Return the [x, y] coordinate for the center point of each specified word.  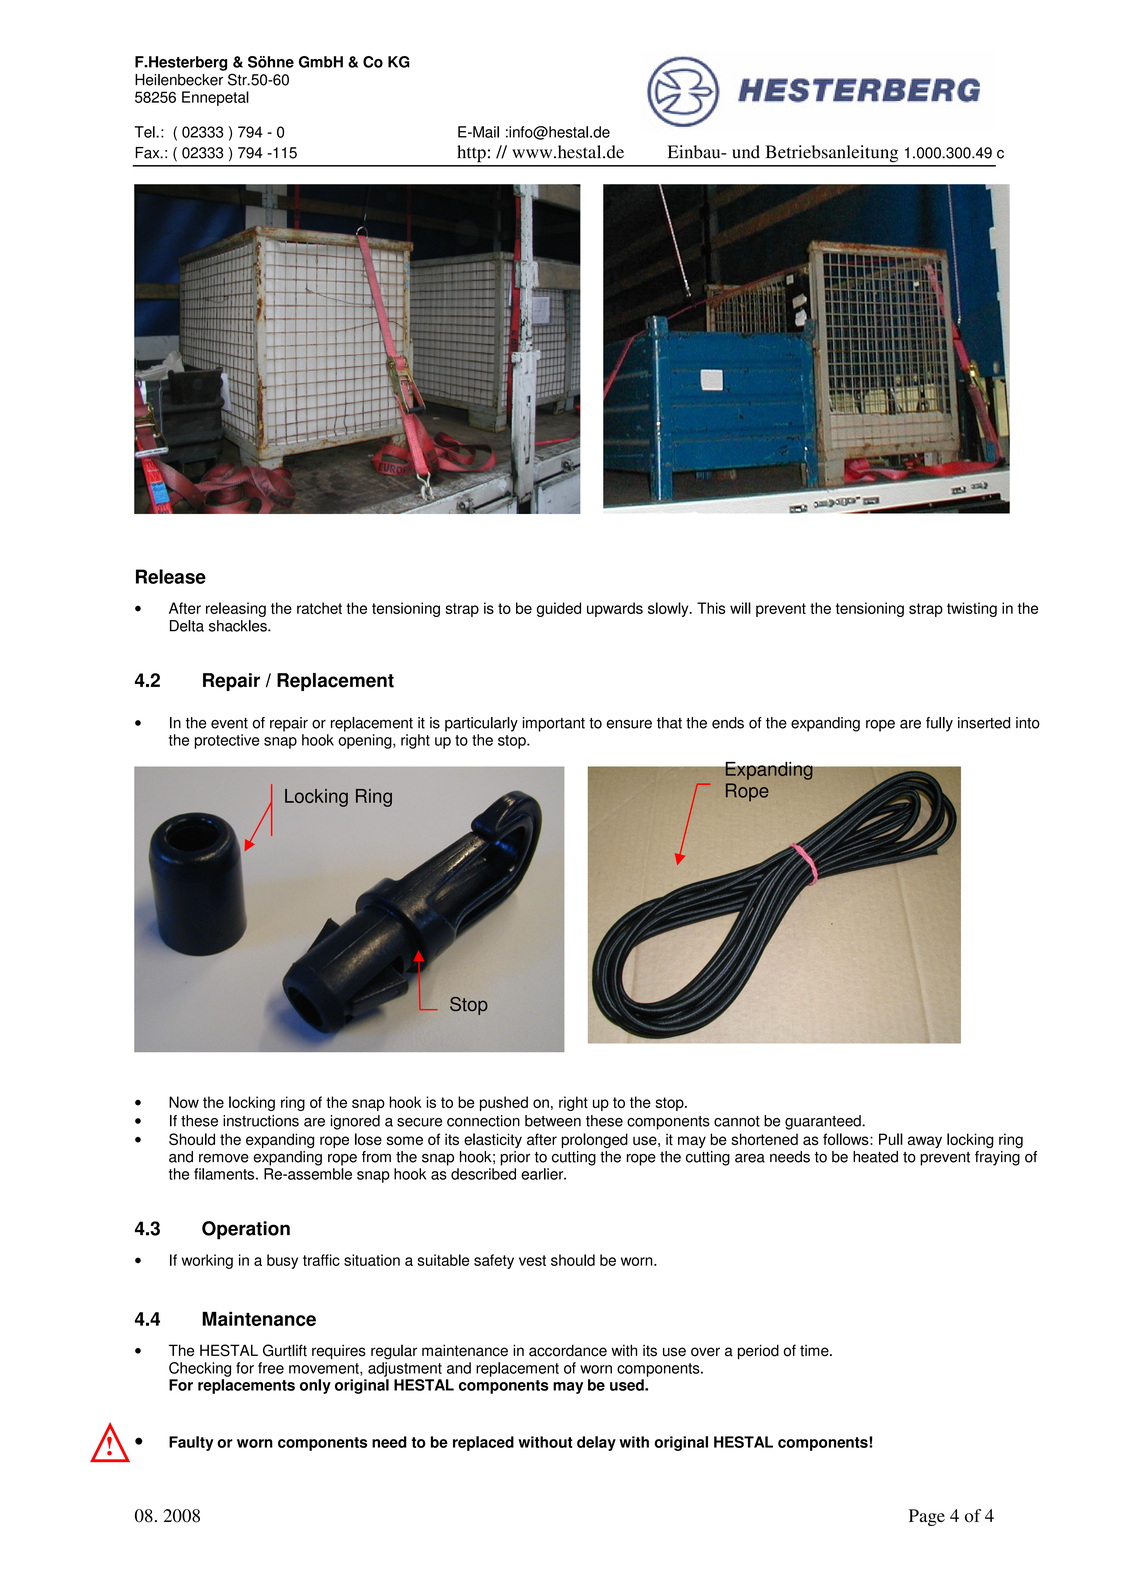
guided [559, 609]
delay [596, 1443]
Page [927, 1517]
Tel [145, 132]
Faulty [191, 1443]
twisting [972, 609]
